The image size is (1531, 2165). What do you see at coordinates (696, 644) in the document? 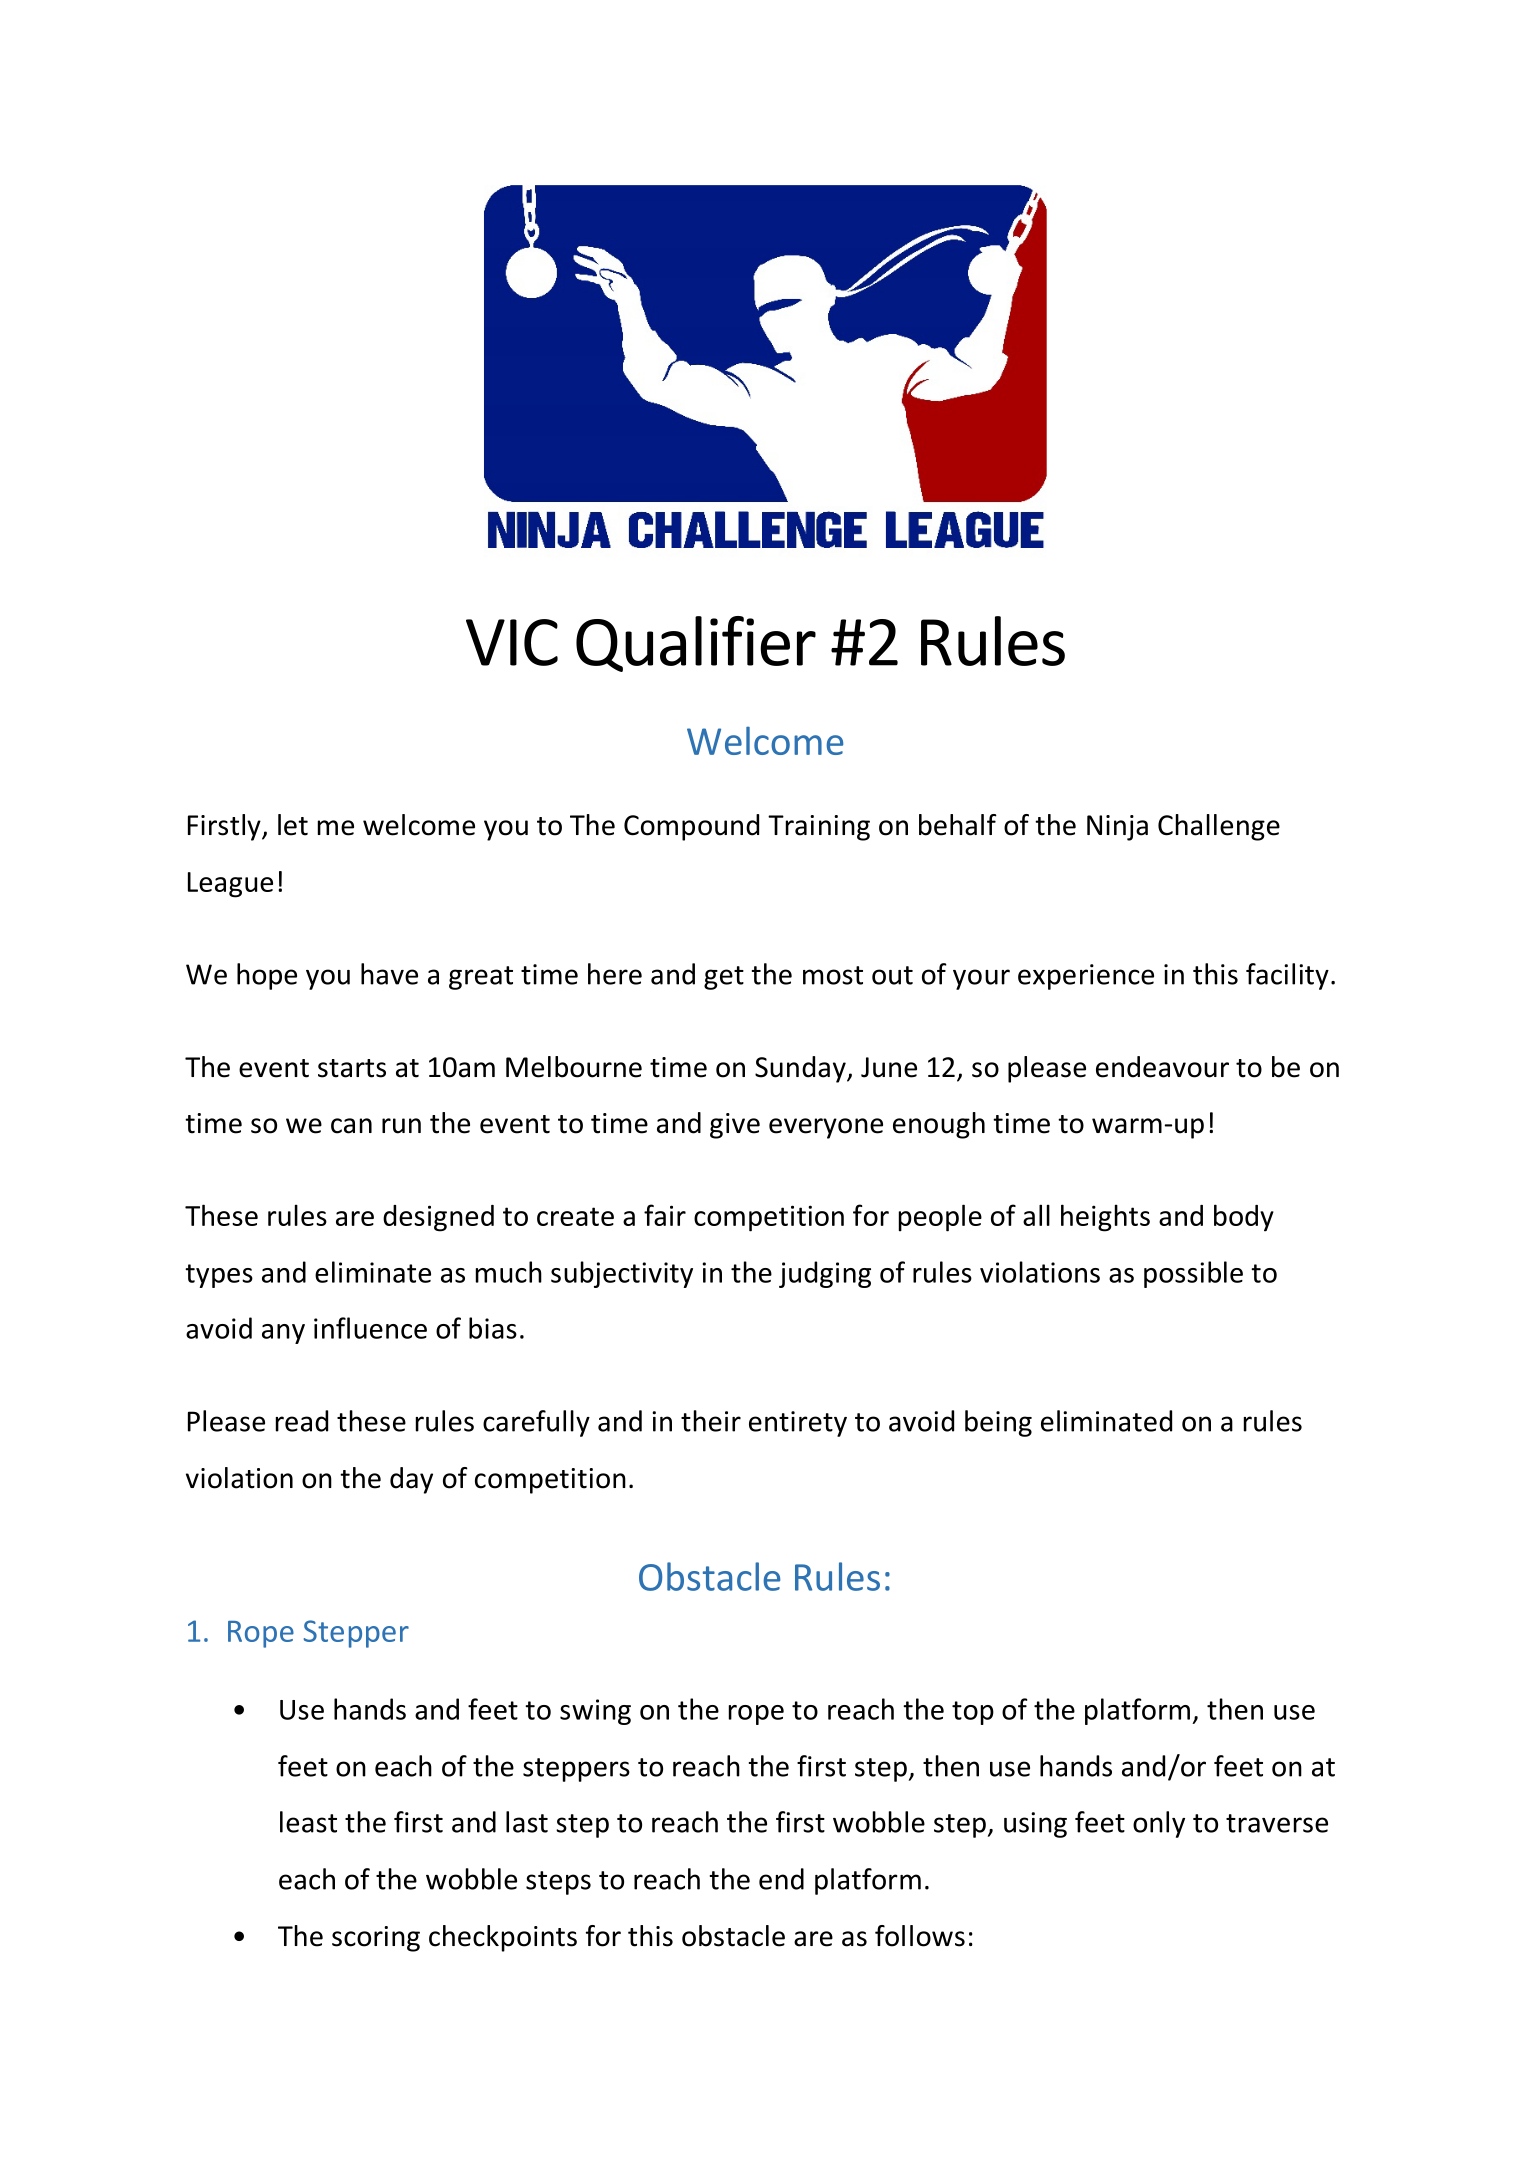
I see `Qualifier` at bounding box center [696, 644].
